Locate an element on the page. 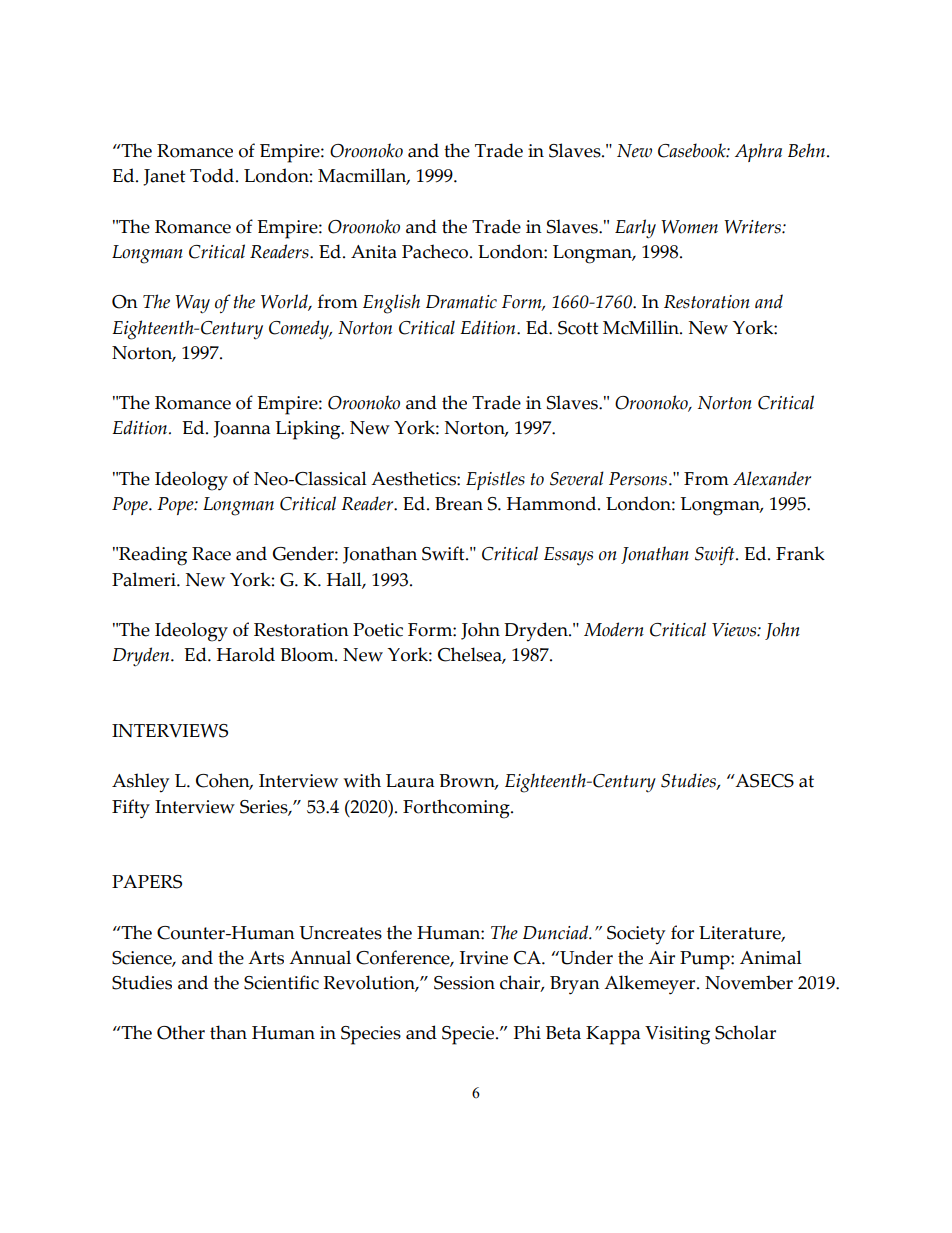 The image size is (952, 1233). Session is located at coordinates (464, 983).
